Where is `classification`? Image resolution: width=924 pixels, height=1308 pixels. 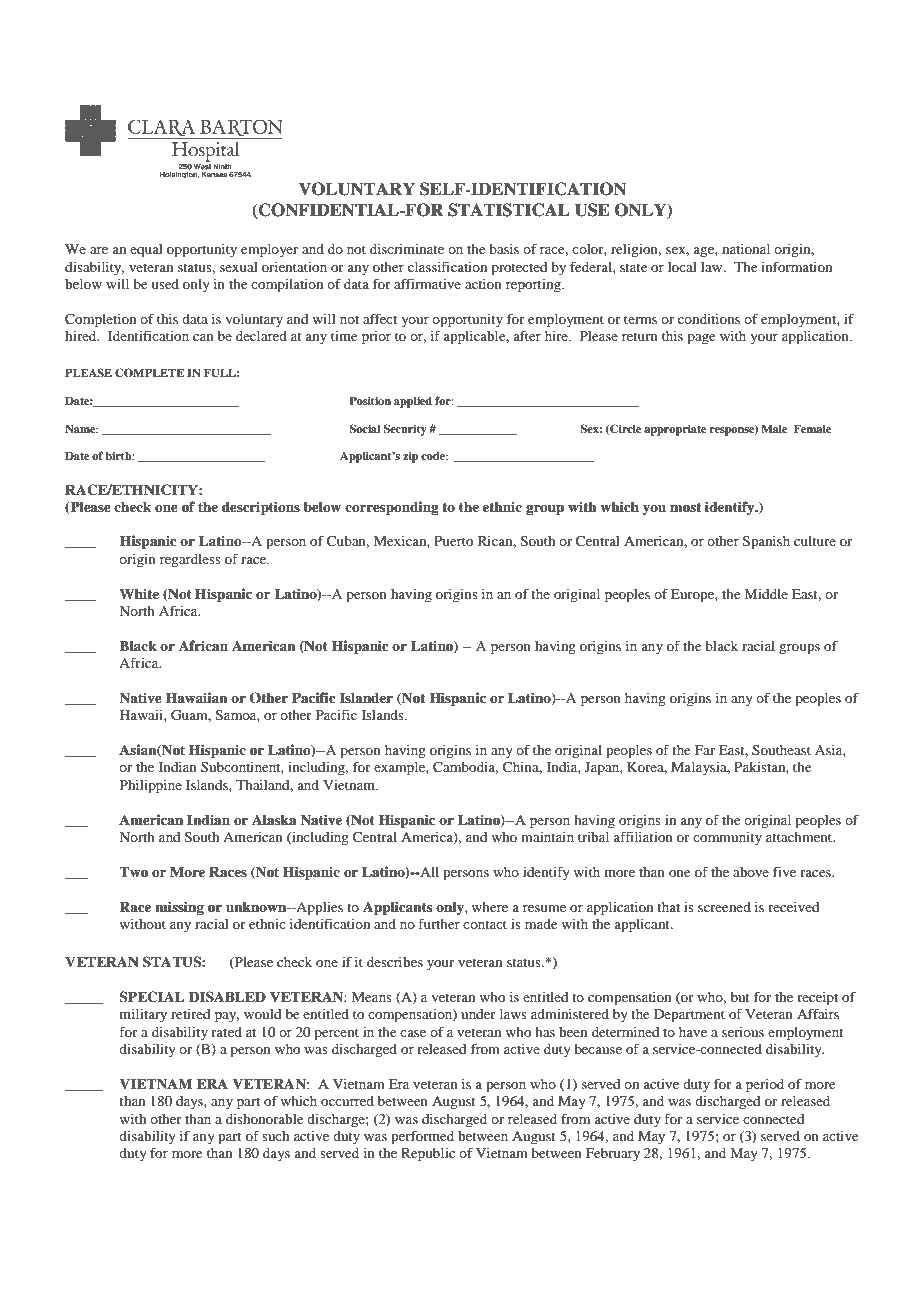
classification is located at coordinates (447, 266).
